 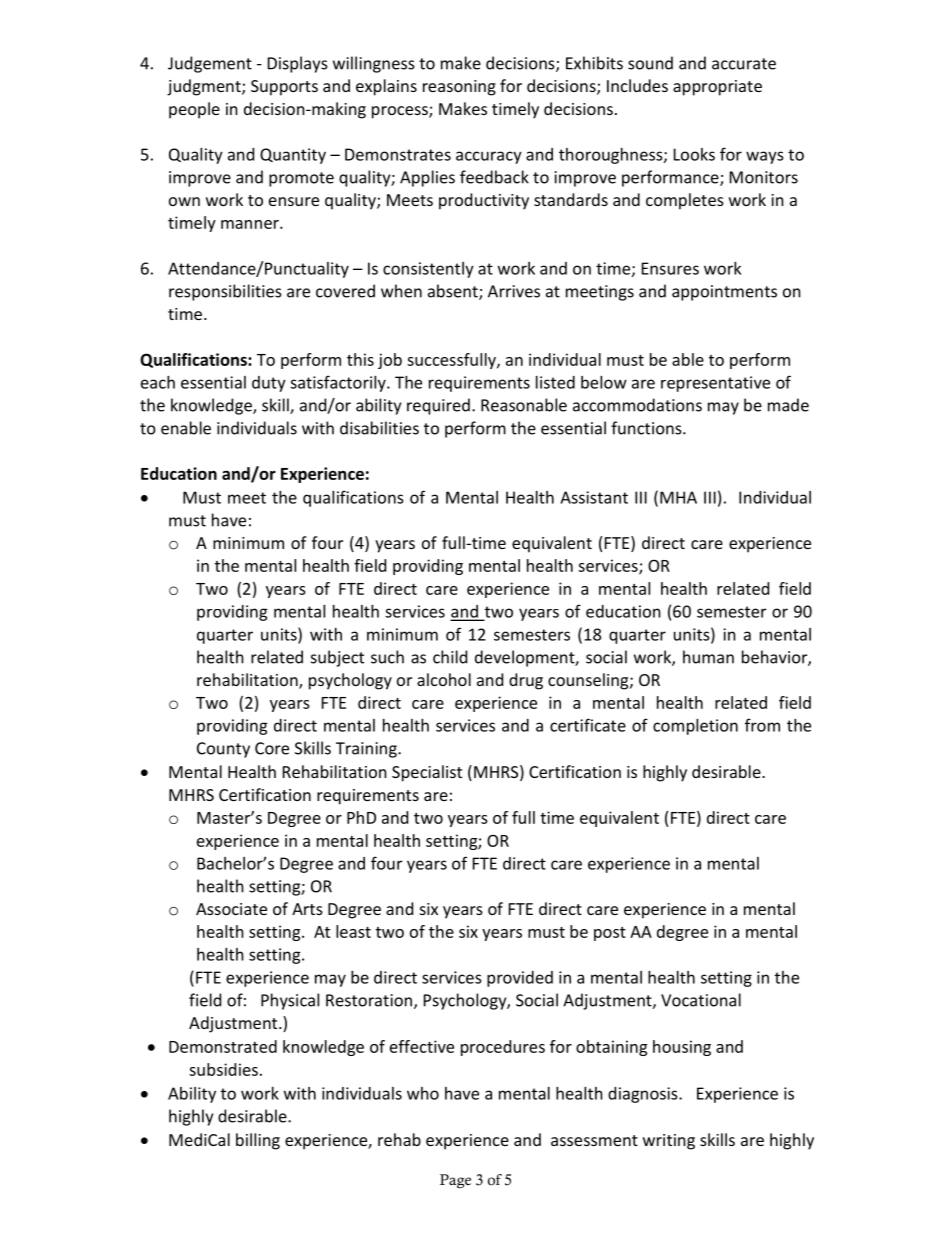 I want to click on child, so click(x=450, y=657).
